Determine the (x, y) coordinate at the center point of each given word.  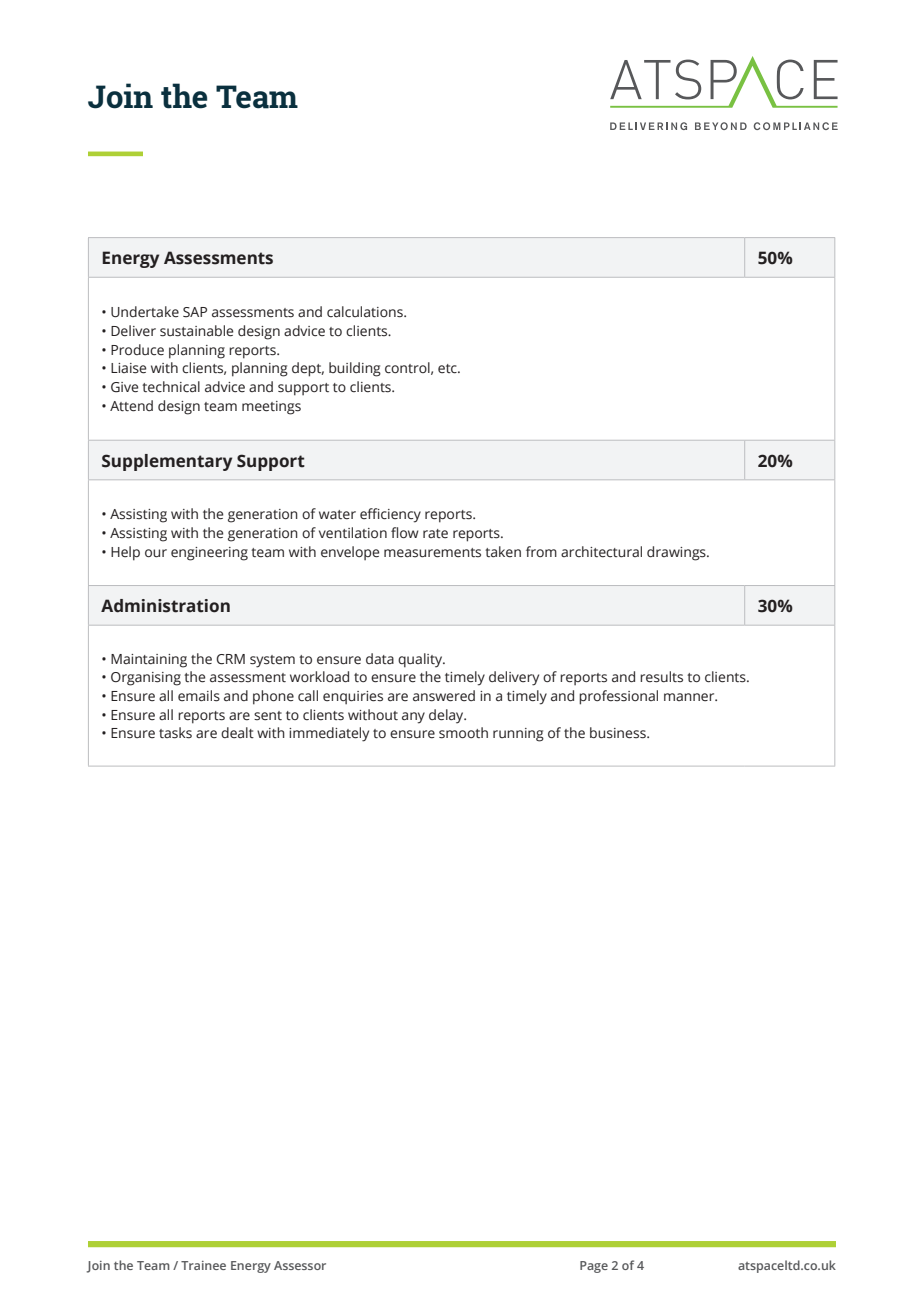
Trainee (203, 1265)
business (619, 733)
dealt (237, 733)
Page (594, 1267)
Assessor (300, 1265)
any (413, 718)
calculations (366, 312)
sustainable (196, 331)
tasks (175, 733)
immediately (329, 734)
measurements (432, 553)
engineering (209, 554)
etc (448, 369)
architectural (601, 552)
